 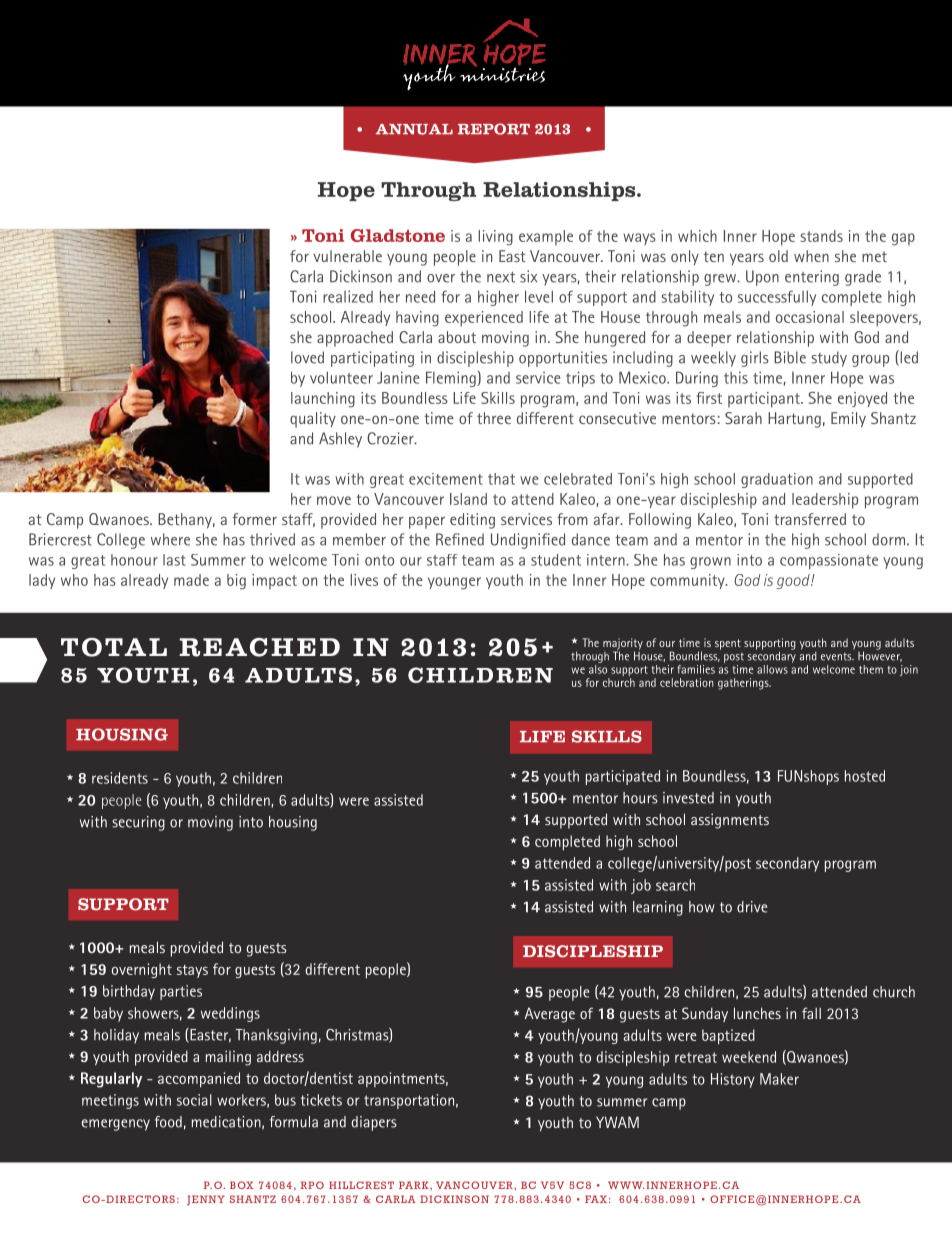 I want to click on vulnerable, so click(x=347, y=256).
